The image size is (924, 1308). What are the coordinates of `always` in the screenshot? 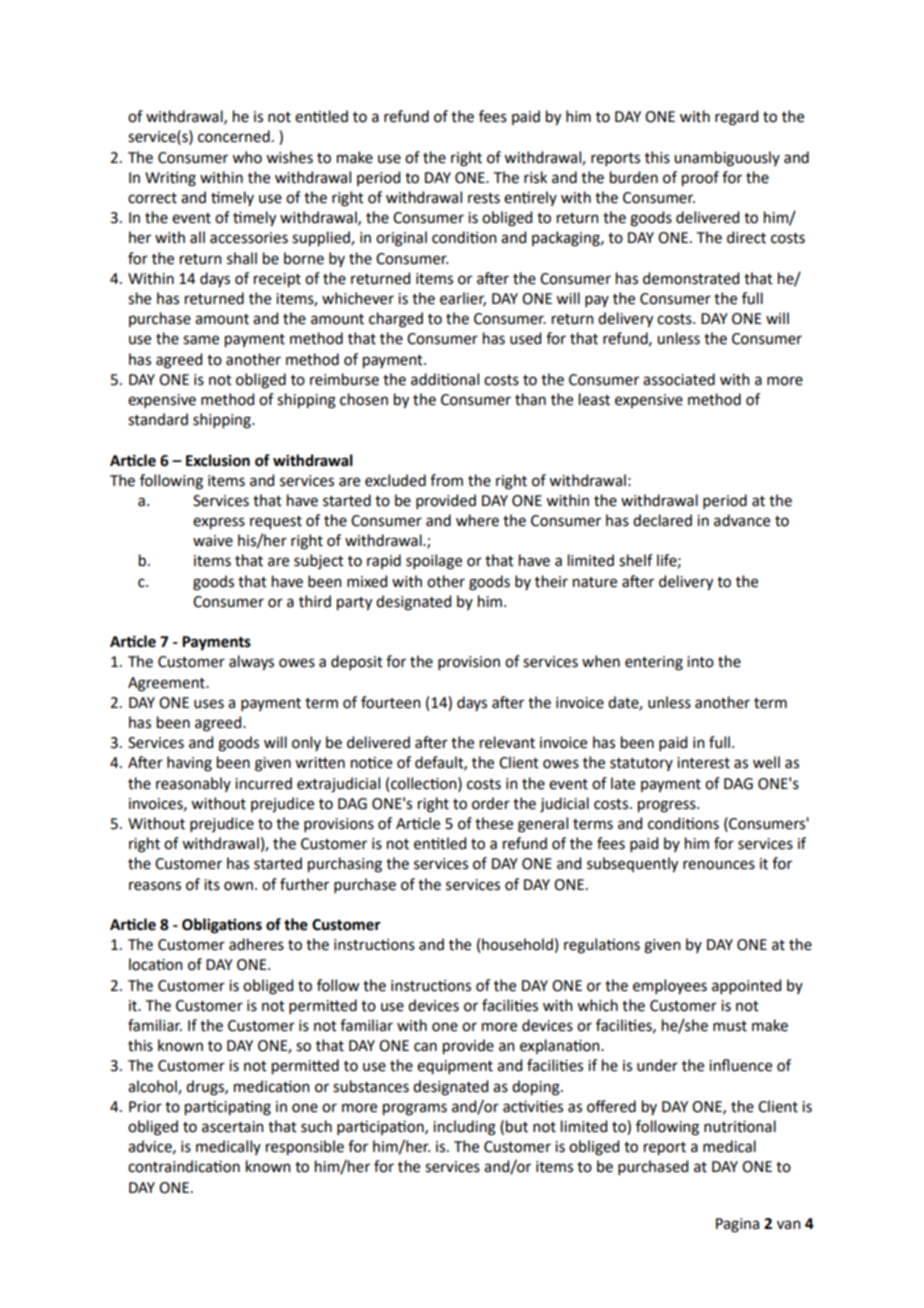 It's located at (251, 662).
